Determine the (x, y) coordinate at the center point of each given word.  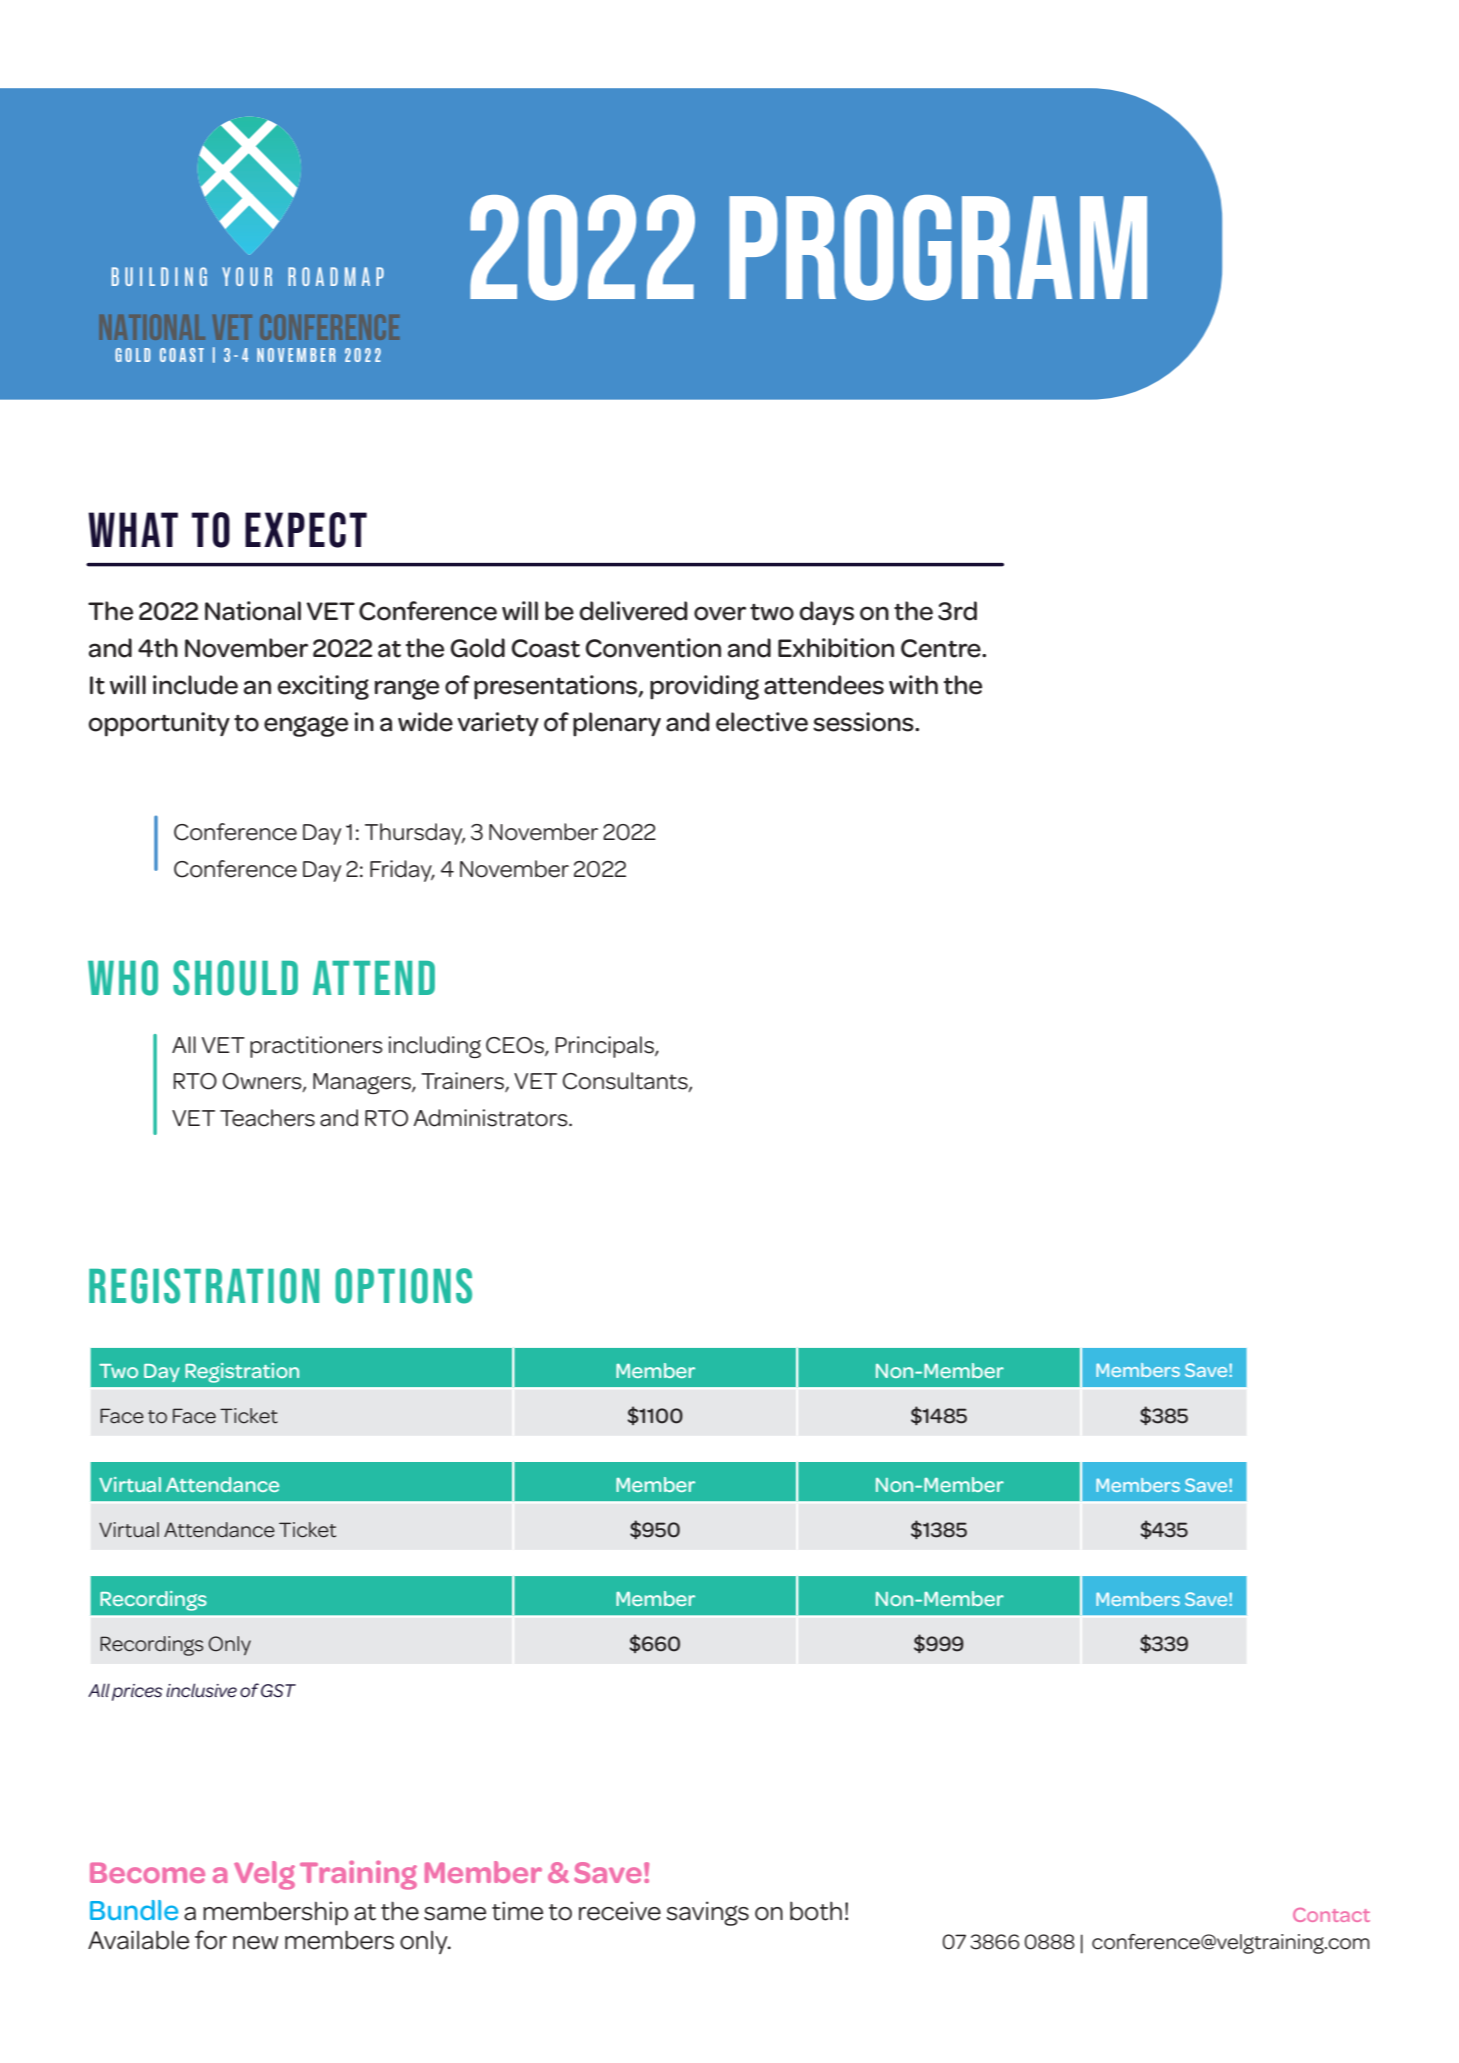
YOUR (247, 276)
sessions (864, 722)
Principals (605, 1047)
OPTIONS (403, 1286)
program (938, 248)
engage (306, 726)
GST (278, 1690)
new (255, 1943)
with (913, 685)
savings (708, 1913)
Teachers (267, 1118)
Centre (942, 648)
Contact (1331, 1915)
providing (704, 687)
